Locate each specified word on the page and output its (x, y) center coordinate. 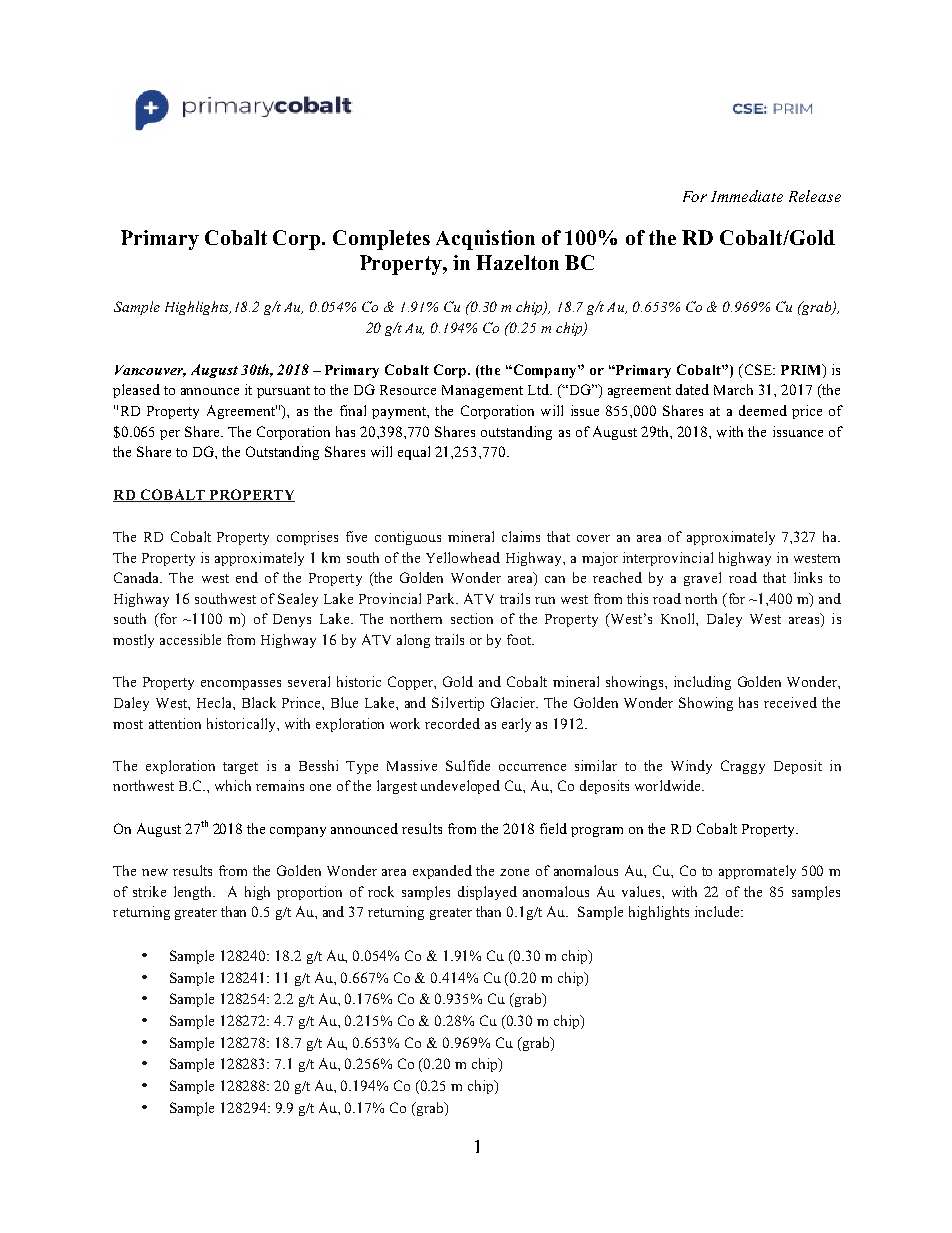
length (194, 893)
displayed (487, 893)
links (808, 577)
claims (521, 536)
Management (482, 391)
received (790, 702)
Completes (381, 240)
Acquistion (485, 240)
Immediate (747, 196)
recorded (452, 723)
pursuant (283, 392)
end (247, 577)
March (733, 389)
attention (175, 723)
